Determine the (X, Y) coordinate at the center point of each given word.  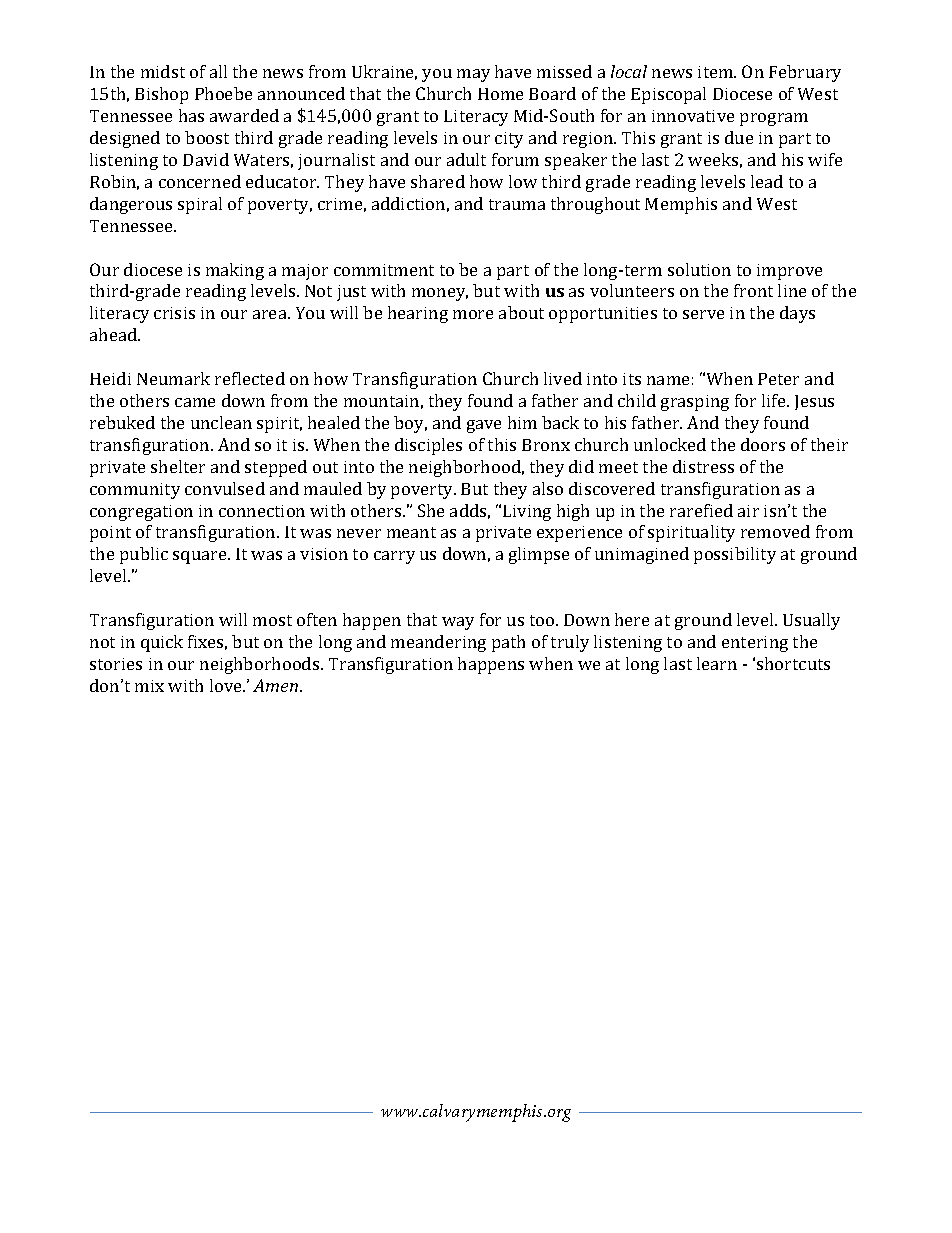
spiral (200, 205)
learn (717, 663)
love (227, 685)
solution (699, 269)
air (748, 511)
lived (563, 378)
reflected (250, 378)
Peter (778, 379)
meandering (438, 643)
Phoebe (223, 93)
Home (500, 94)
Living (527, 513)
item (717, 72)
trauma (517, 204)
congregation (141, 513)
